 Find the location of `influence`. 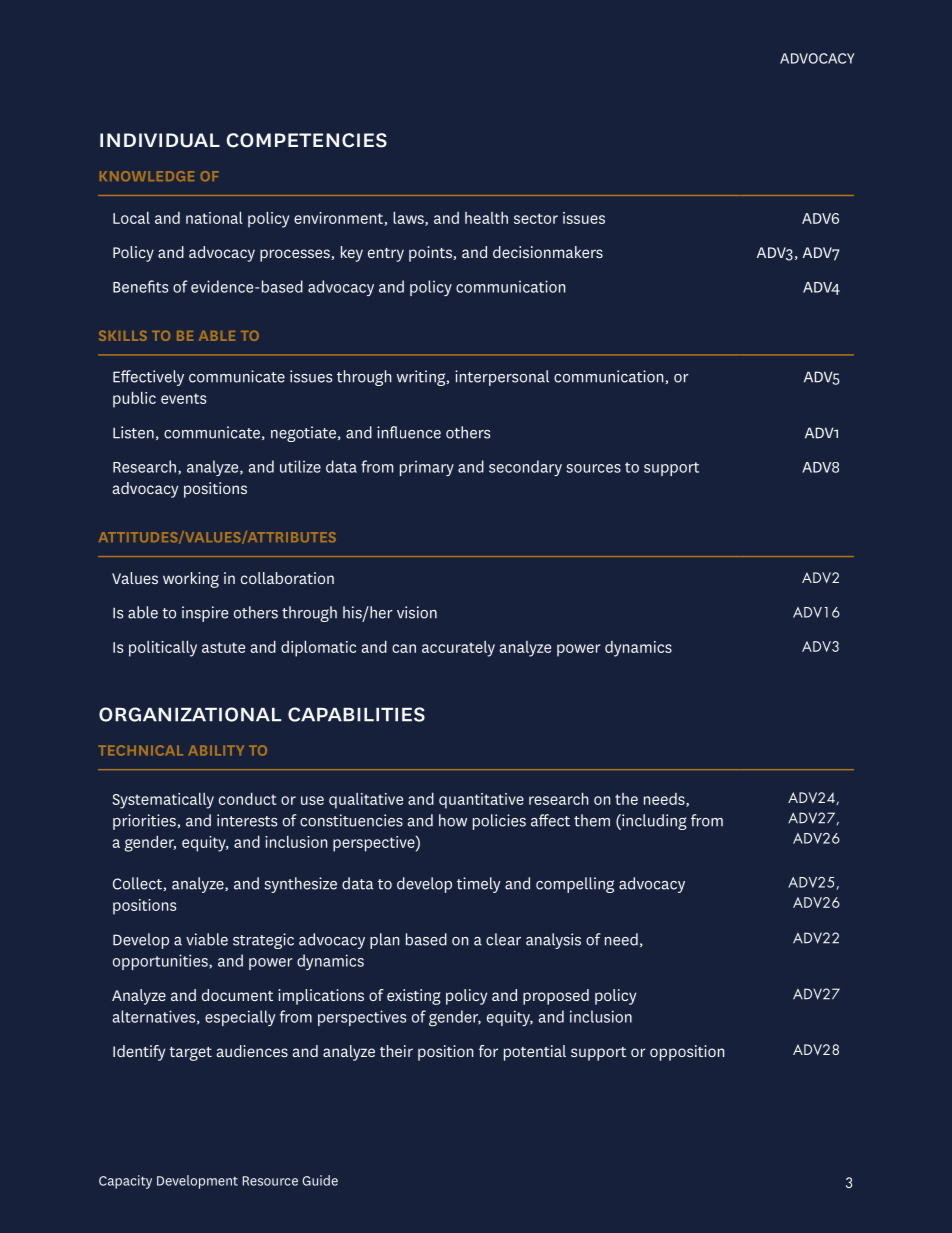

influence is located at coordinates (409, 432).
